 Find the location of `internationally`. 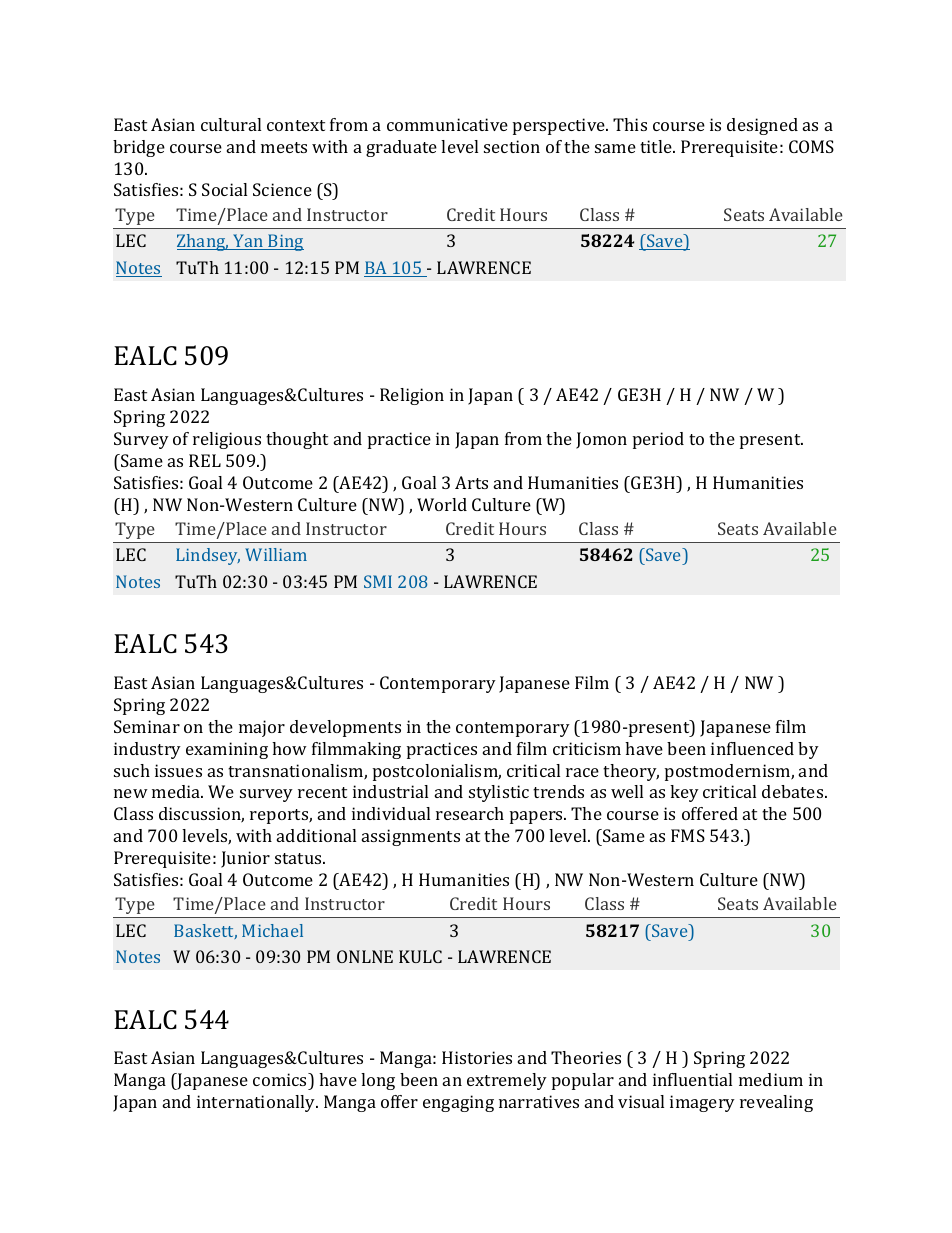

internationally is located at coordinates (257, 1103).
